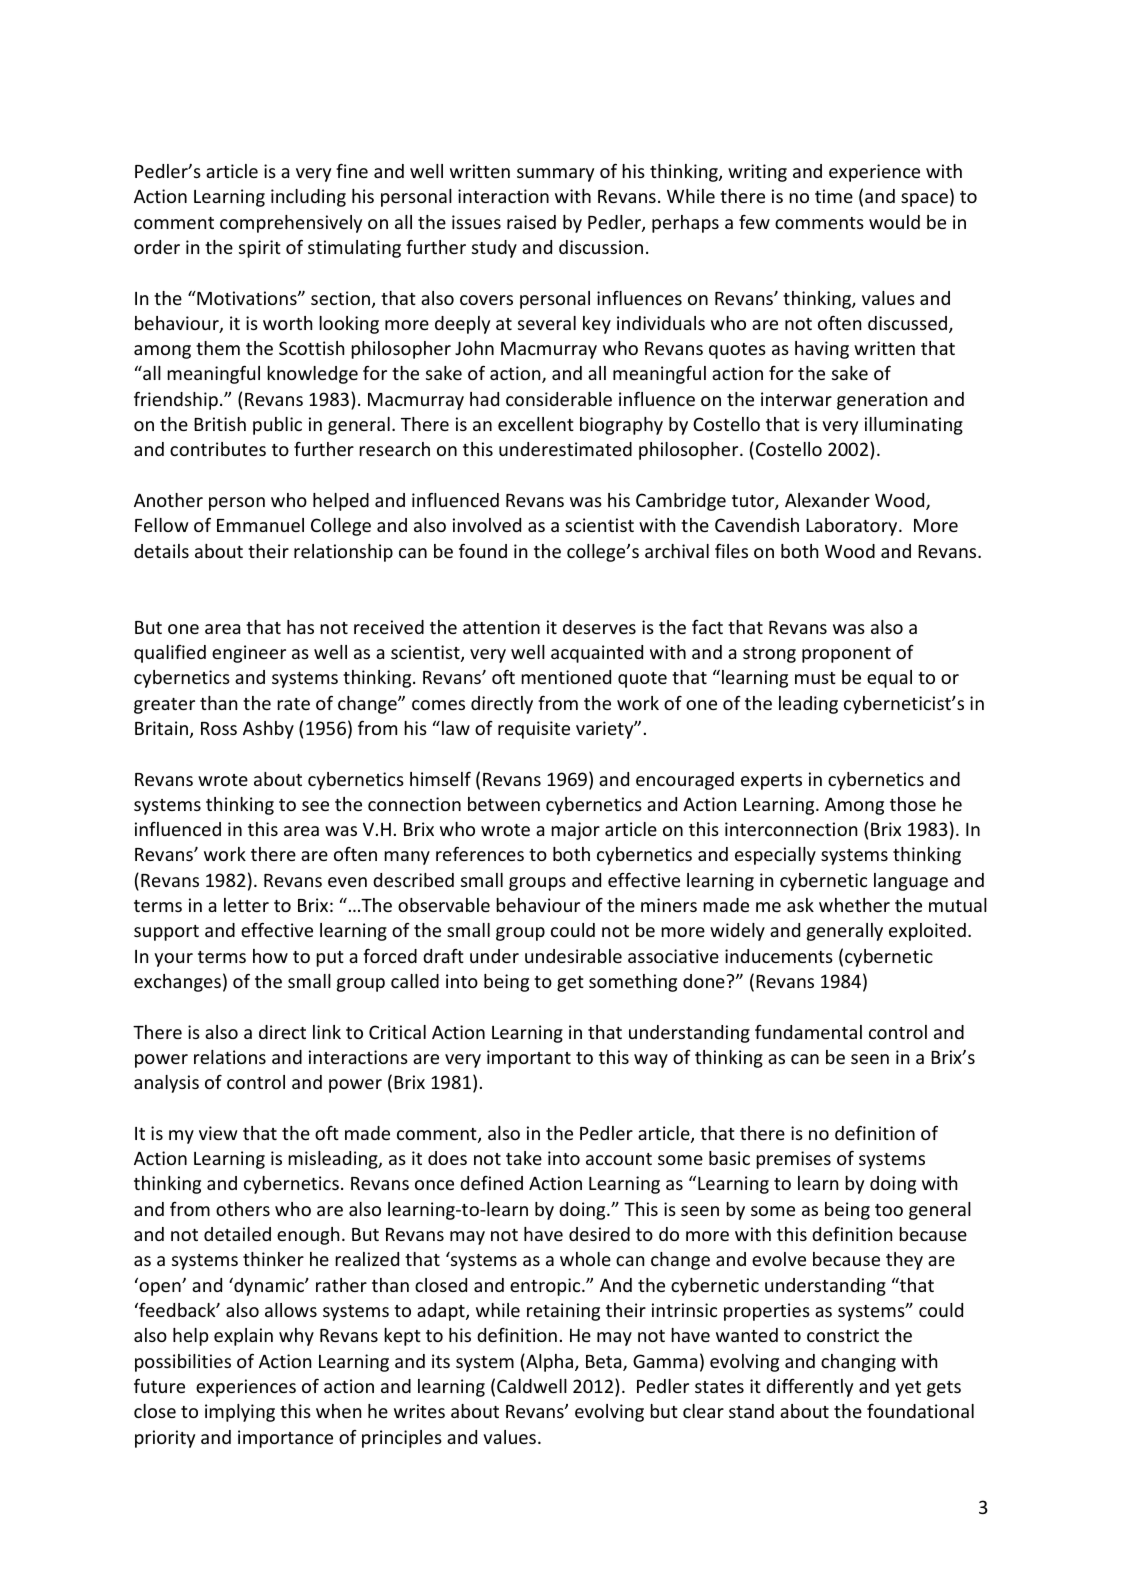 This document has height=1587, width=1122. What do you see at coordinates (834, 196) in the document?
I see `time` at bounding box center [834, 196].
